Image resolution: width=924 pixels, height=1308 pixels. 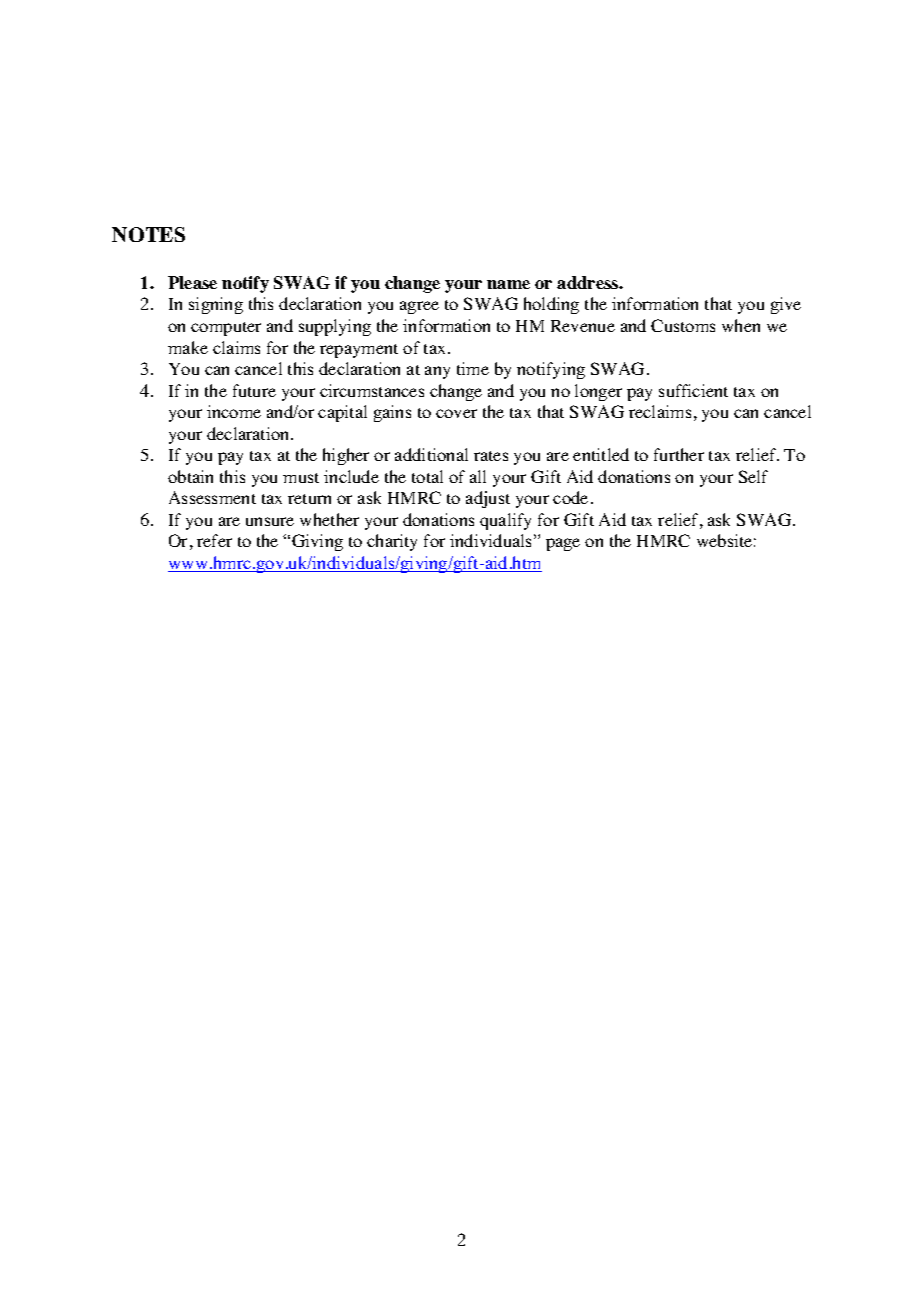 What do you see at coordinates (683, 325) in the page?
I see `Customs` at bounding box center [683, 325].
